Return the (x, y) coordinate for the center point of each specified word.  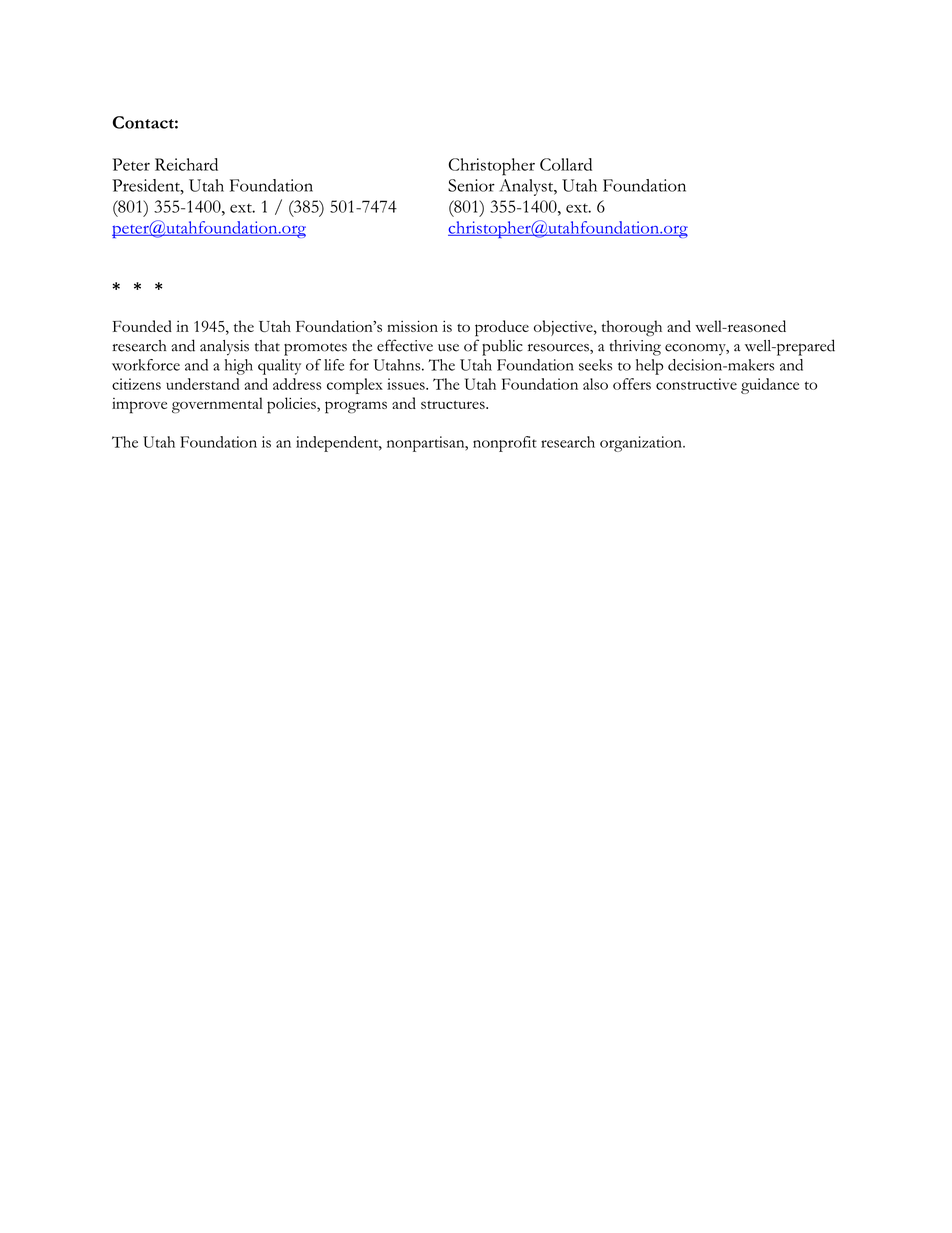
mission (412, 326)
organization (642, 444)
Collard (566, 164)
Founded (142, 326)
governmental (217, 405)
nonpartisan (427, 444)
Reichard (186, 164)
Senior (471, 185)
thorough (632, 328)
